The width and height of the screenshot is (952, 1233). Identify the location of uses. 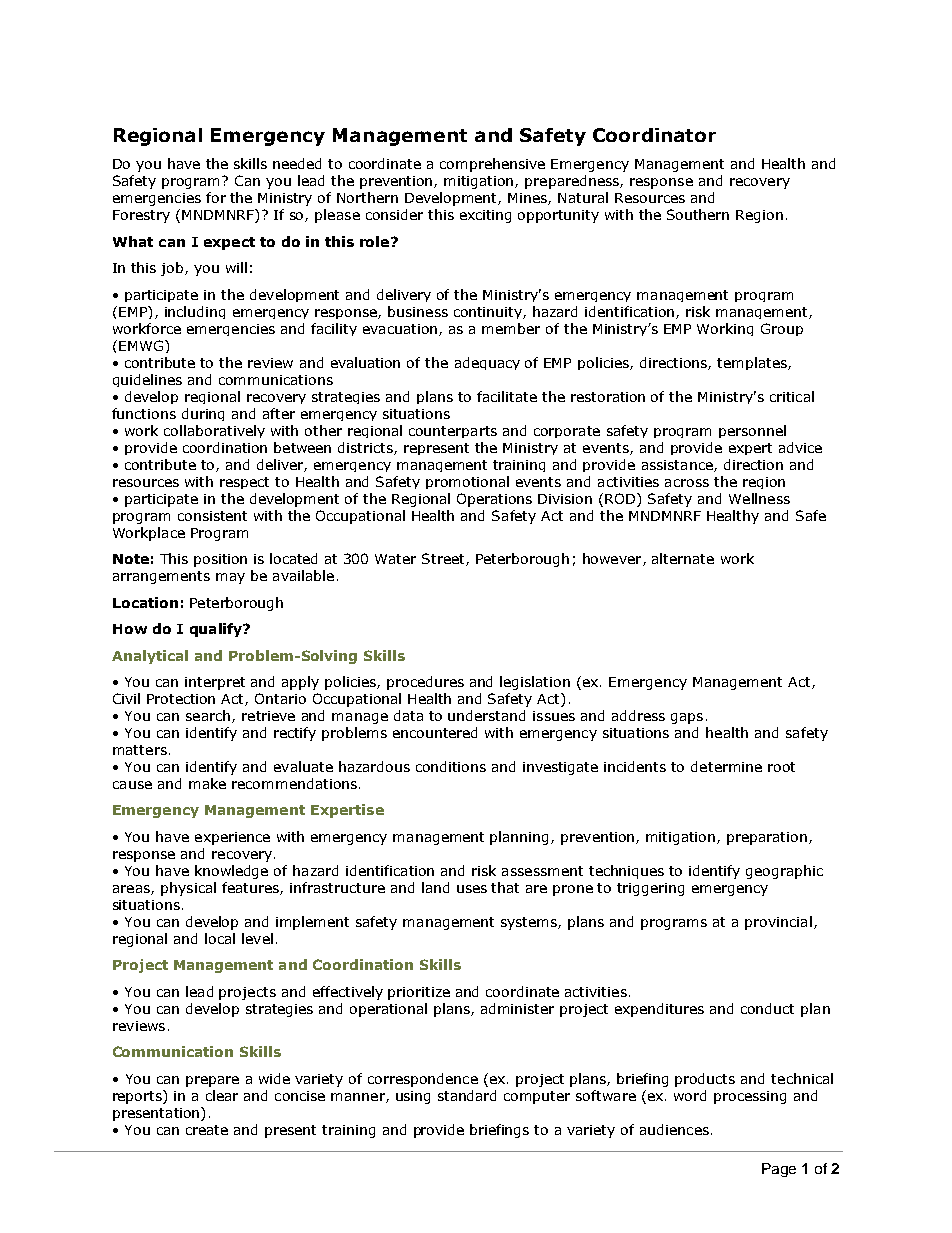
(472, 889).
